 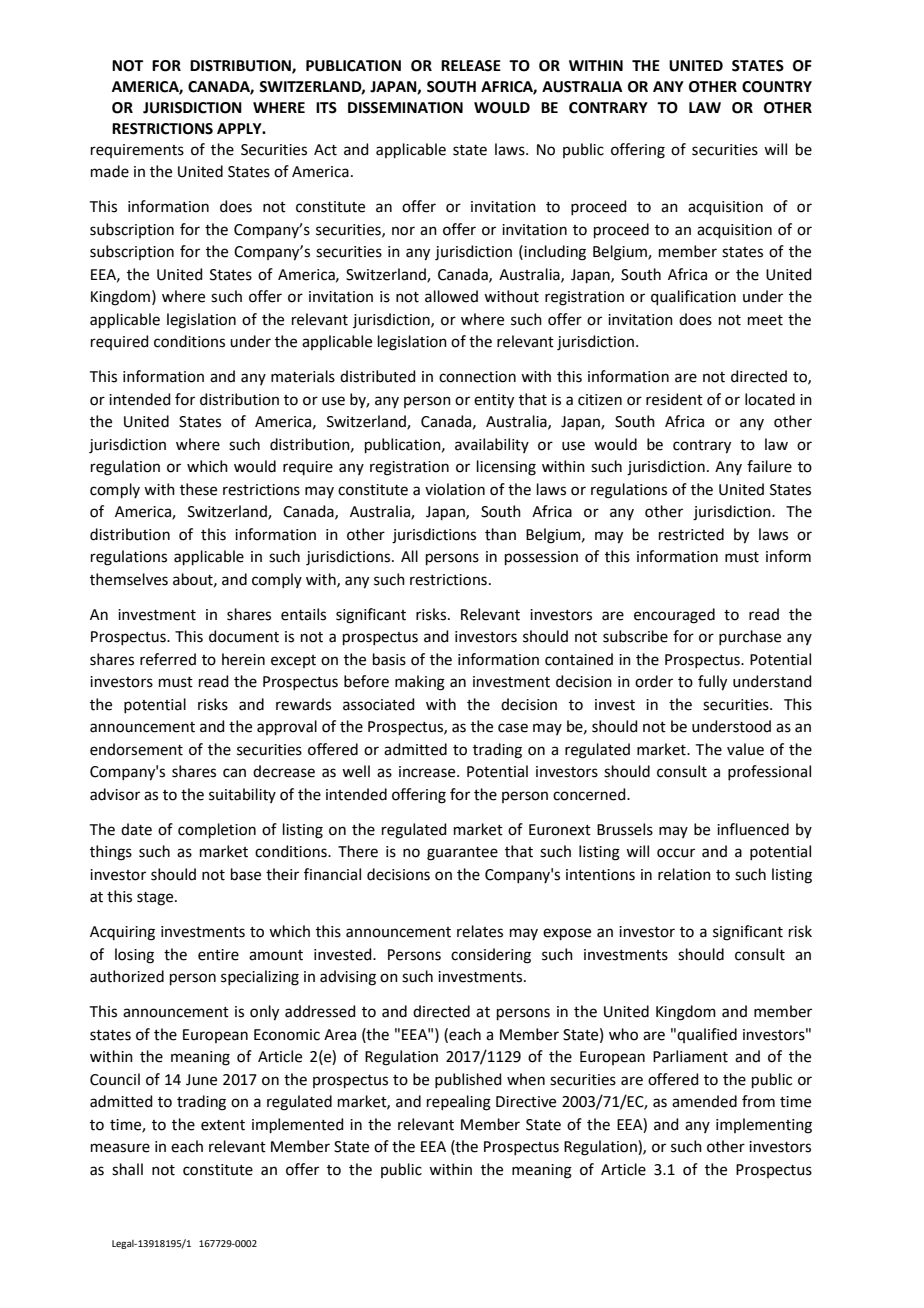 I want to click on stage, so click(x=156, y=899).
